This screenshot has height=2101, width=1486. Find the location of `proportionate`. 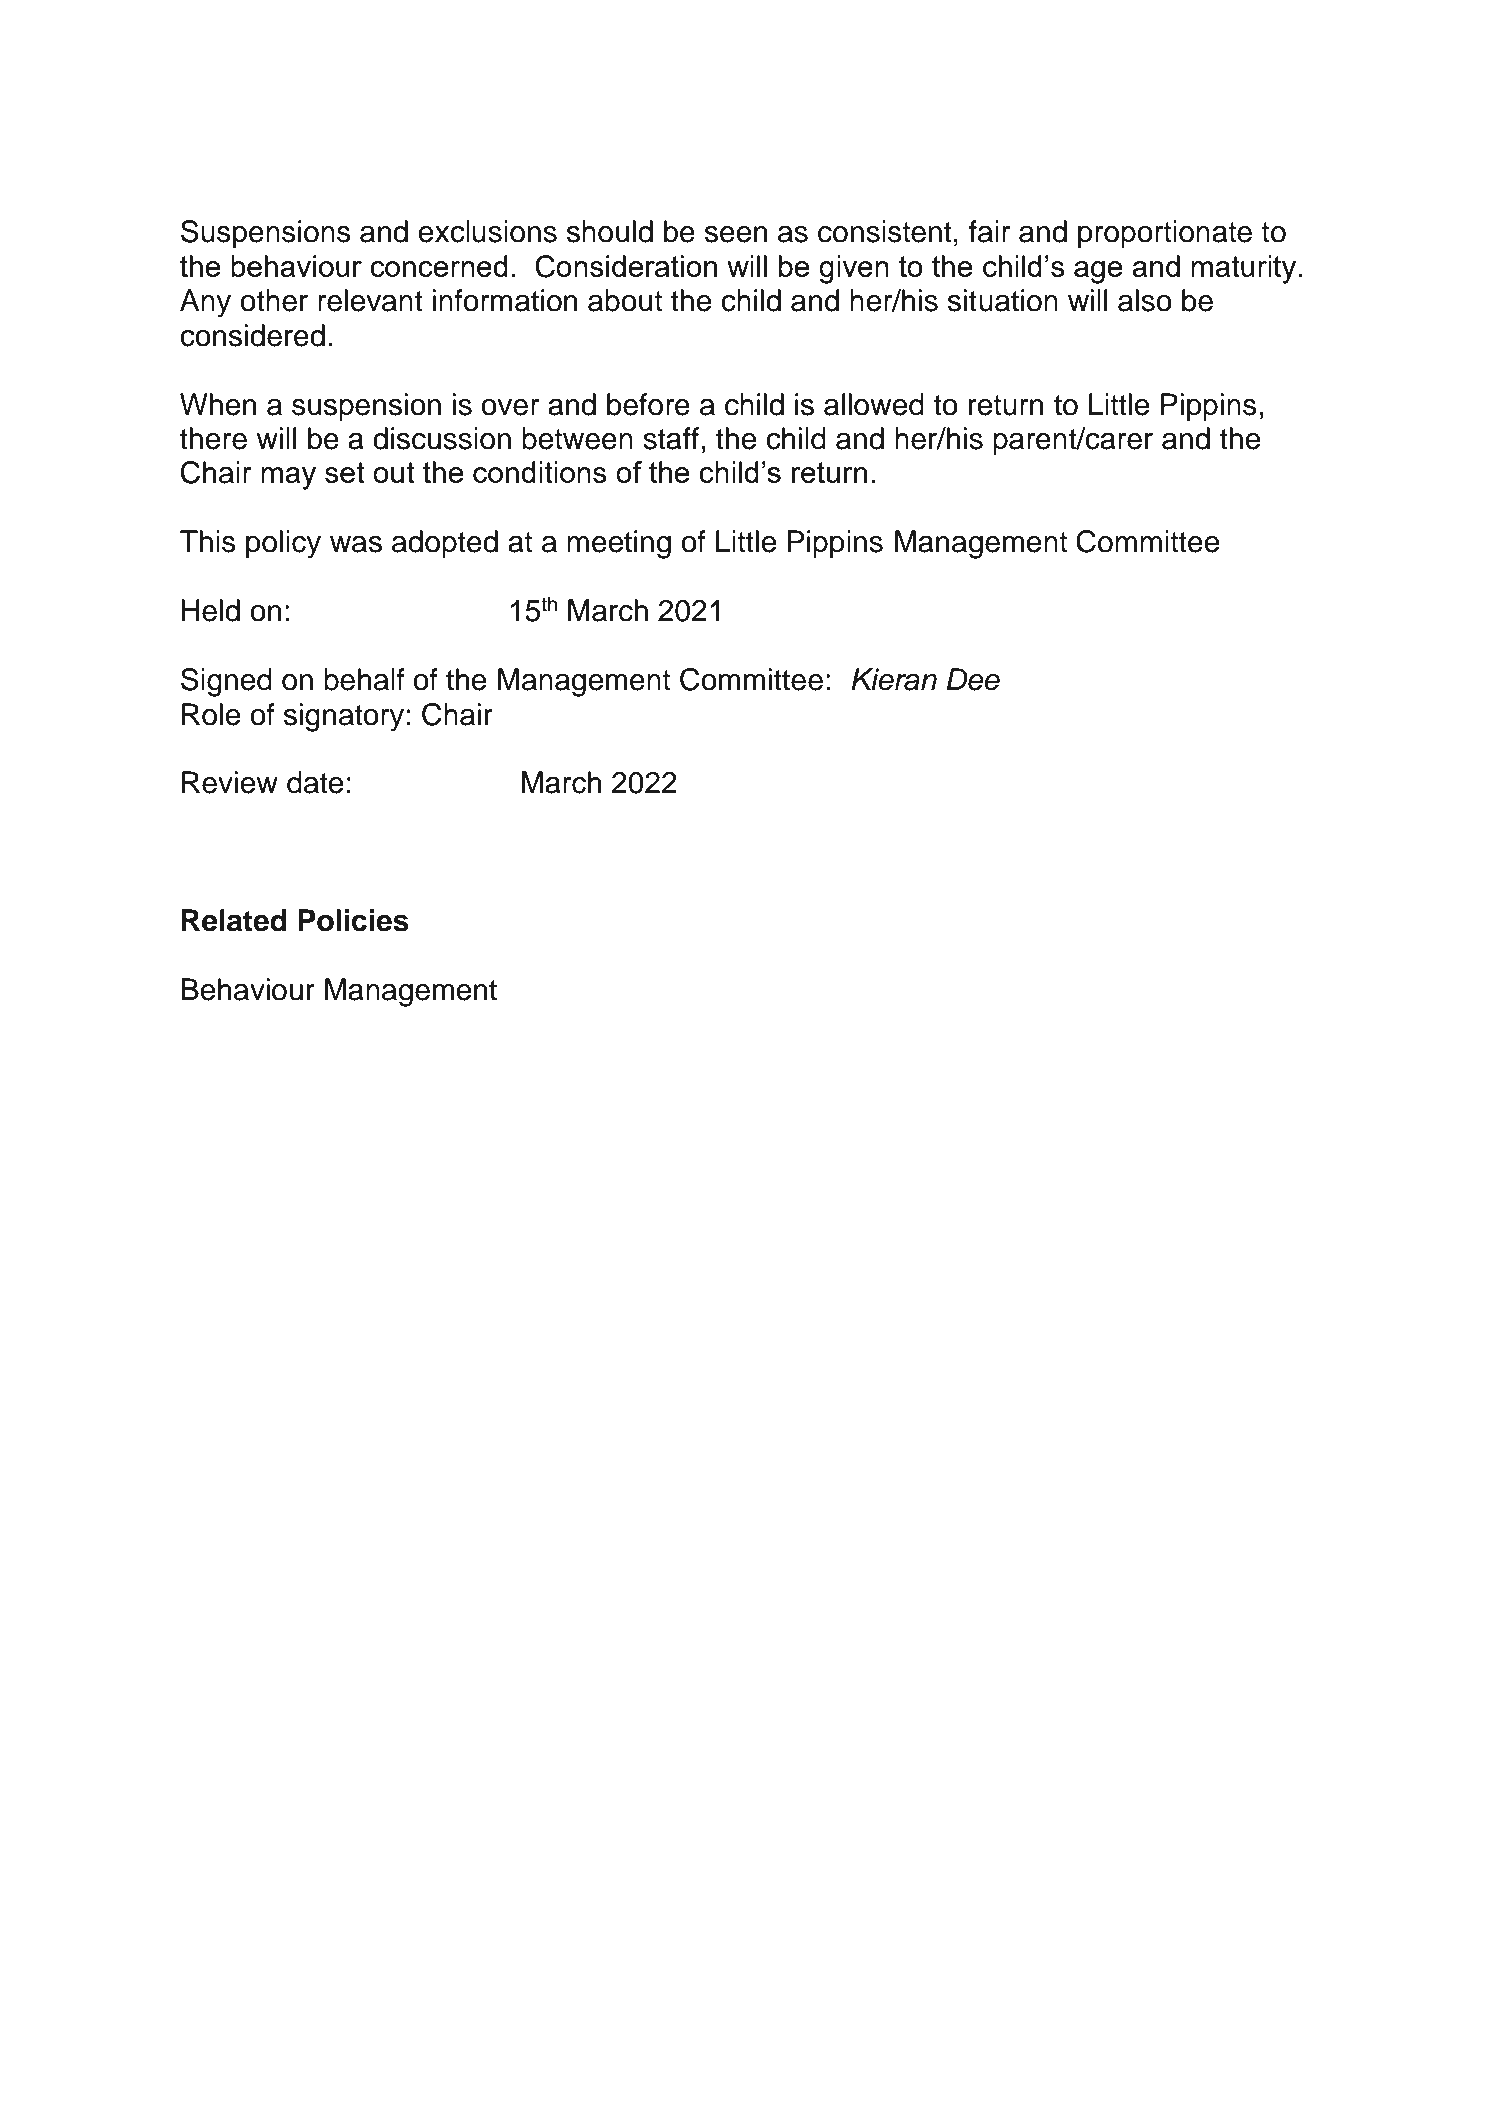

proportionate is located at coordinates (1165, 234).
